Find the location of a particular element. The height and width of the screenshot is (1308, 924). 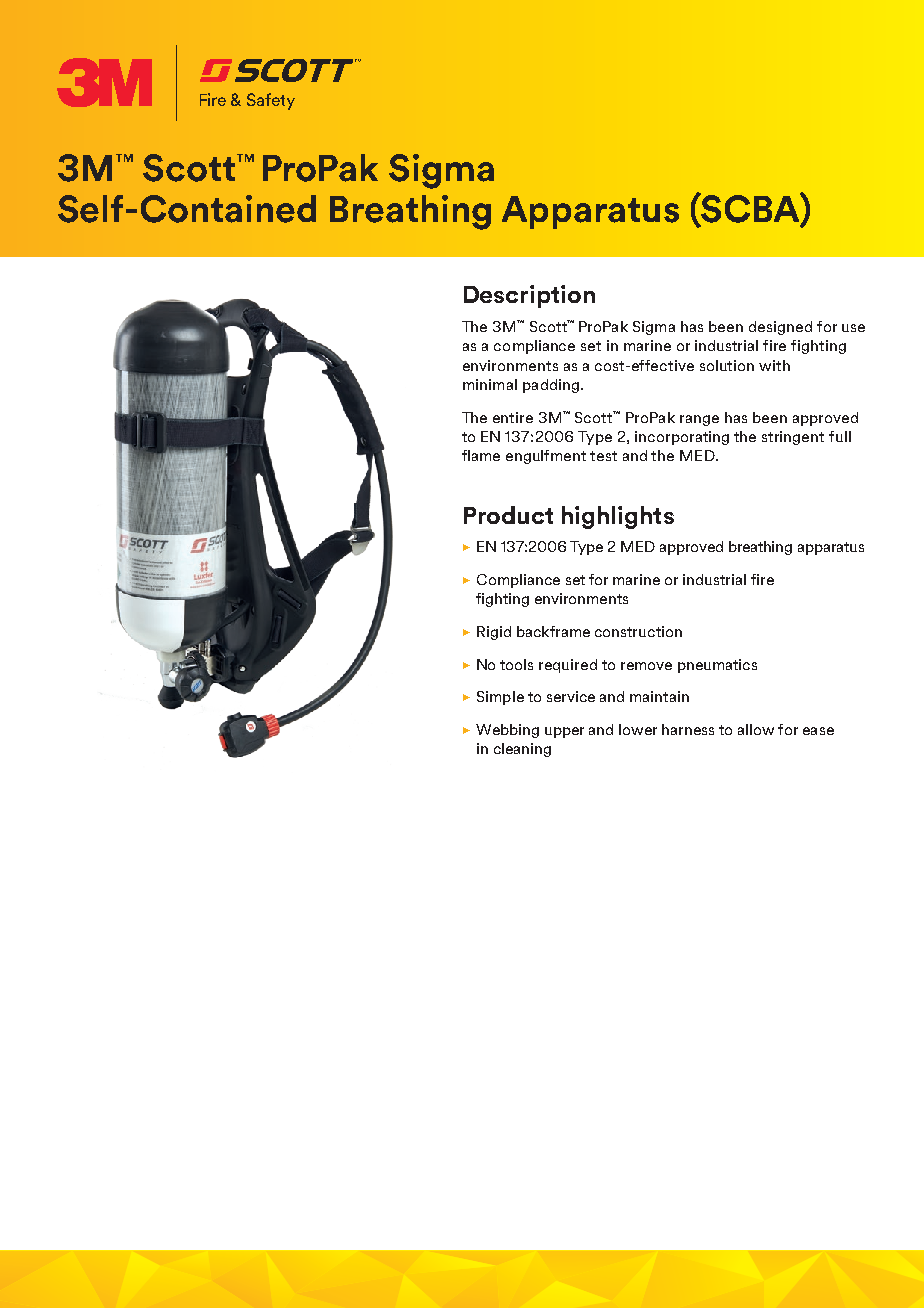

highlights is located at coordinates (618, 517).
